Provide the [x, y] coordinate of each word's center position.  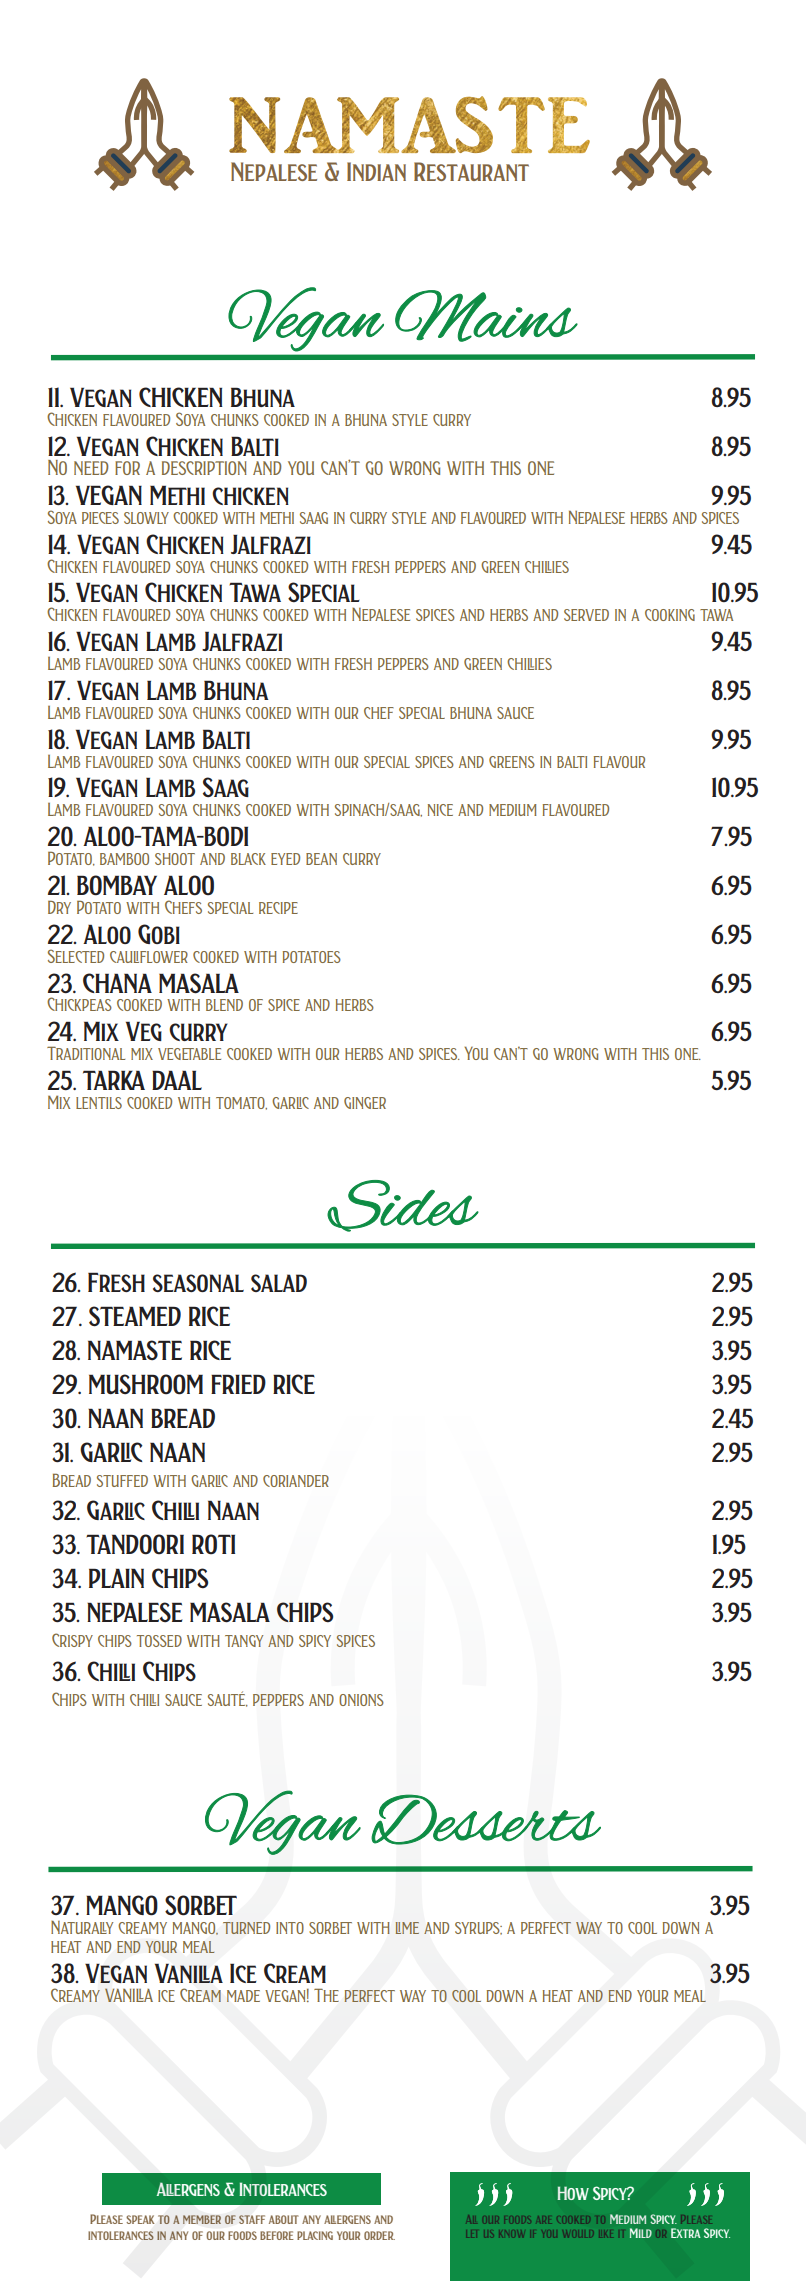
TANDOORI [135, 1544]
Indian [376, 171]
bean [321, 859]
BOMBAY [117, 885]
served [586, 615]
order [379, 2235]
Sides [403, 1206]
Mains [486, 316]
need [91, 468]
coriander [296, 1481]
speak [140, 2219]
